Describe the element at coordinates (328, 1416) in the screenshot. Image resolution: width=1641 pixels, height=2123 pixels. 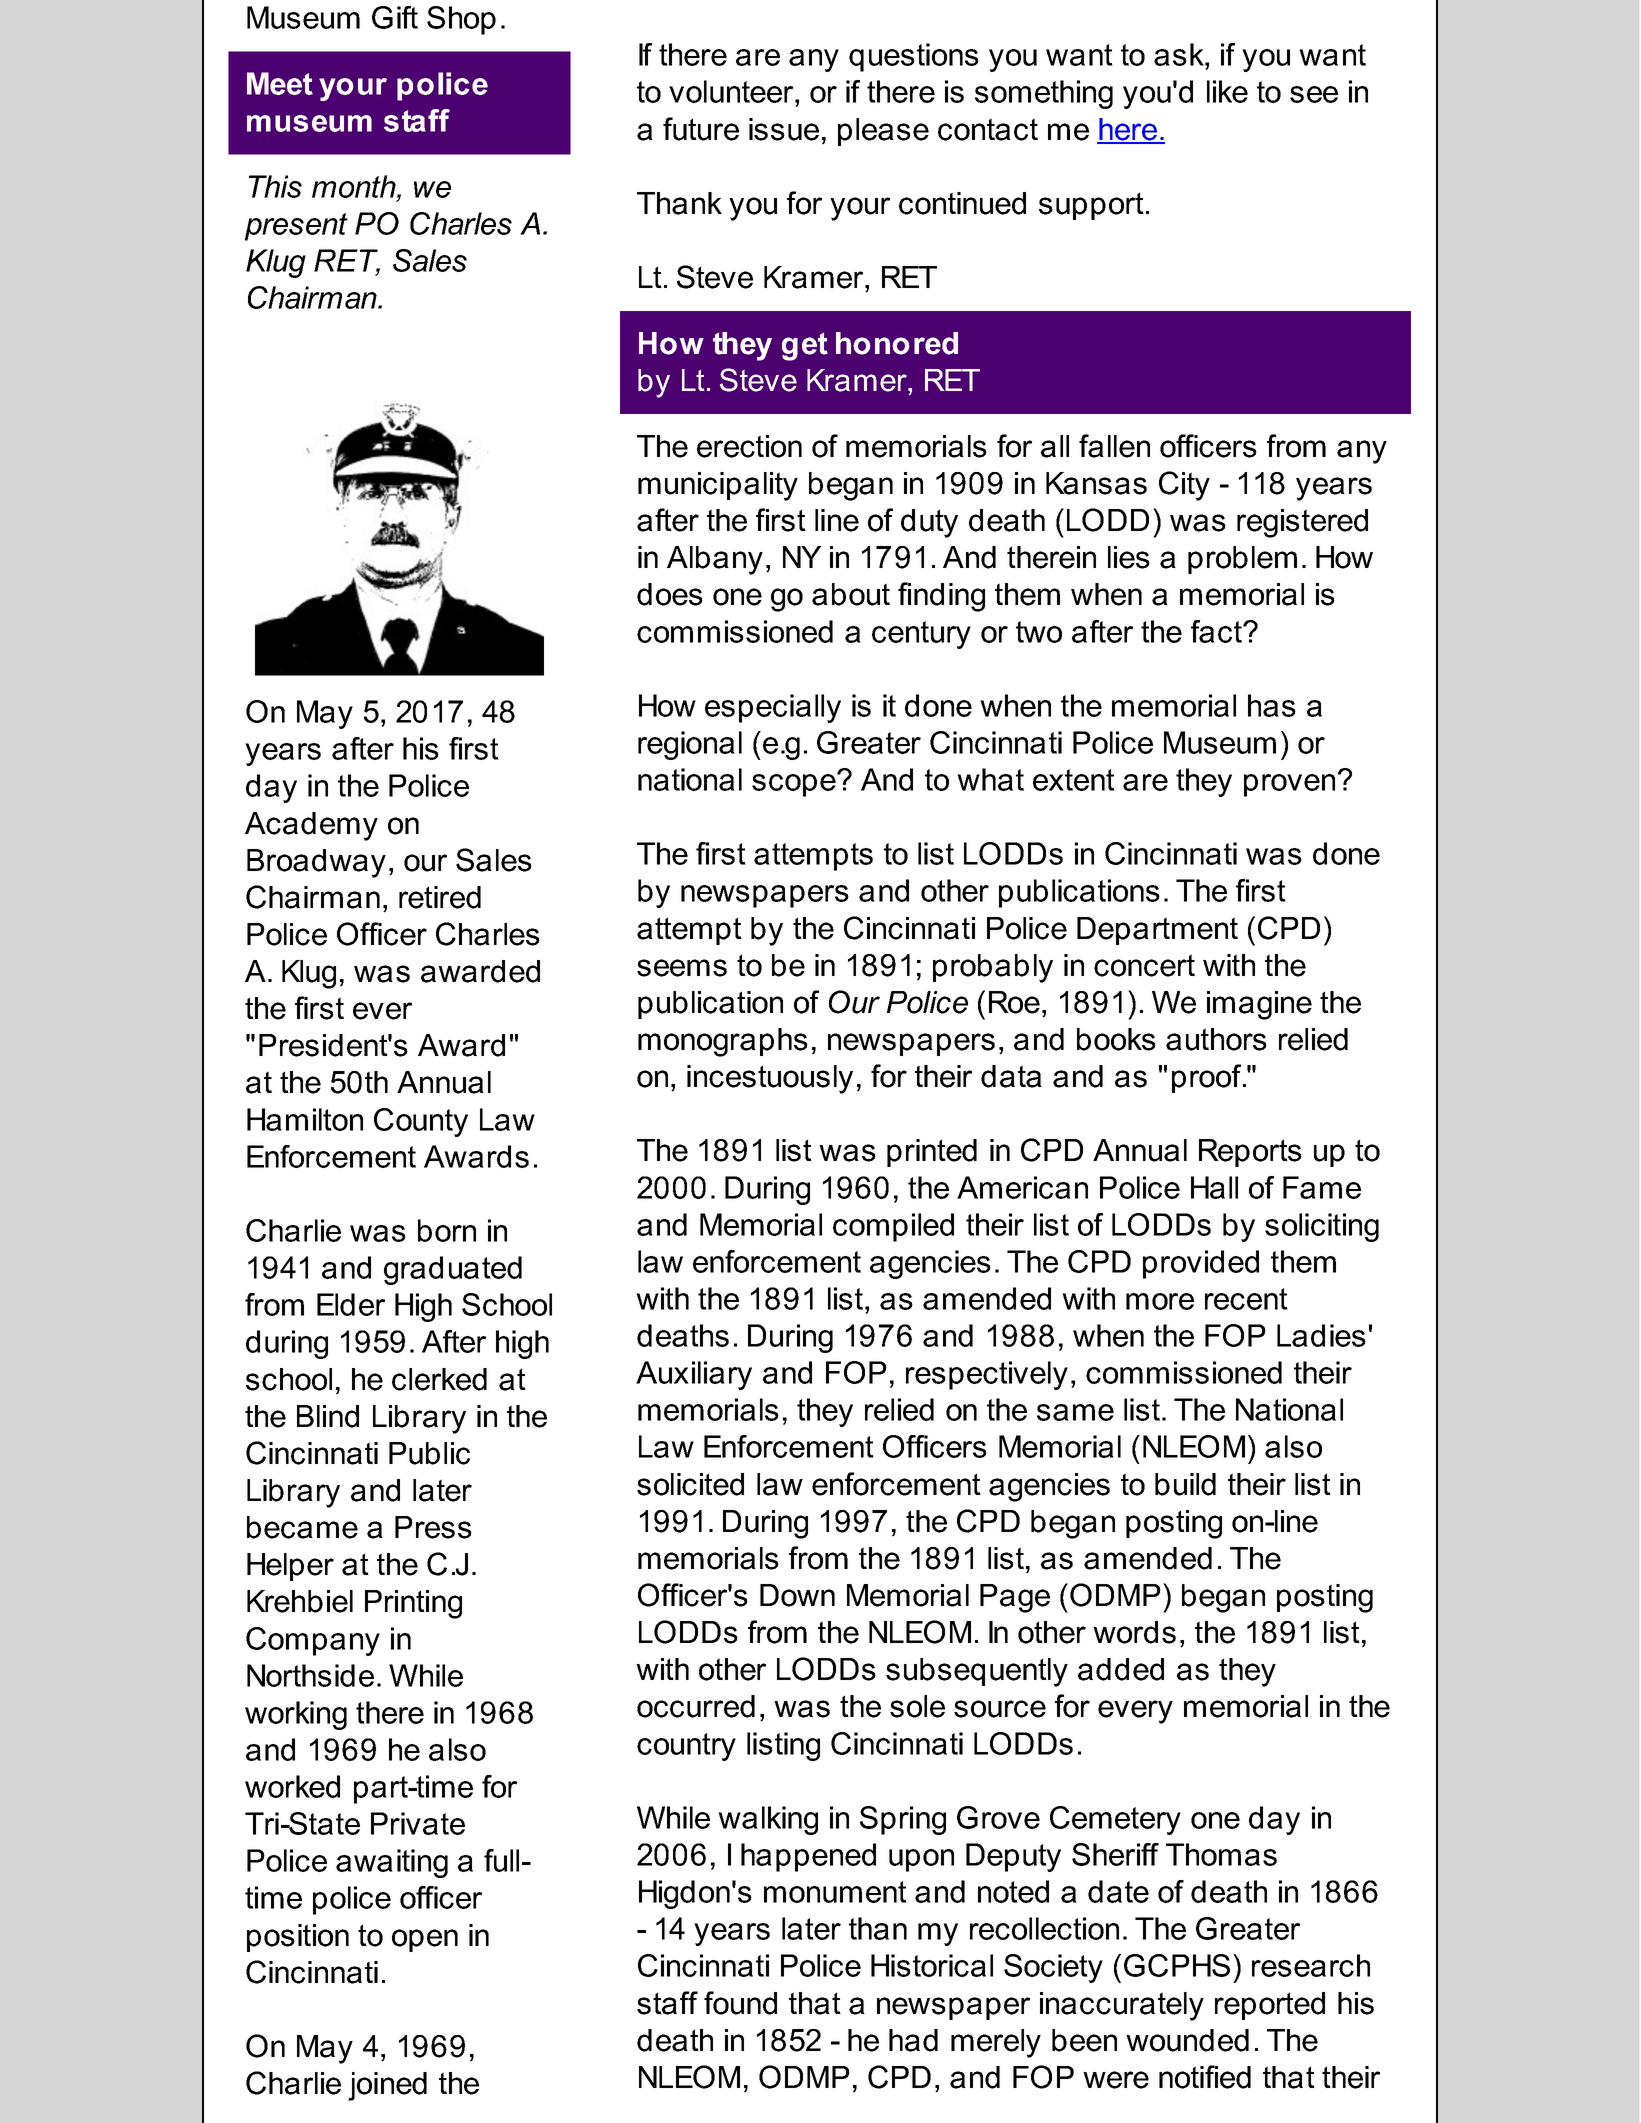
I see `Blind` at that location.
